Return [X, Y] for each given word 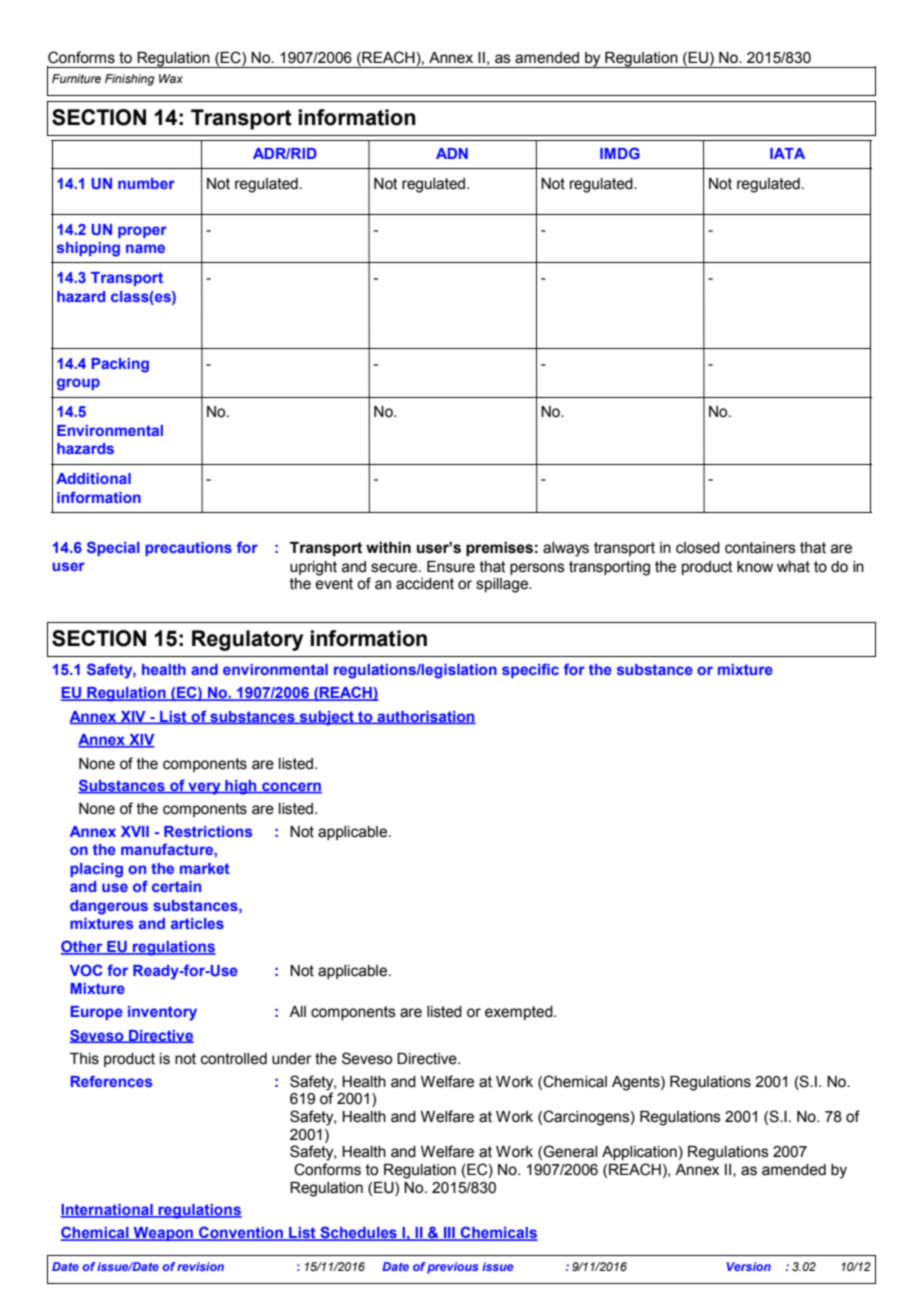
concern [291, 788]
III [449, 1234]
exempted [520, 1013]
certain [176, 886]
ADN [452, 153]
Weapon [163, 1234]
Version [749, 1266]
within [388, 548]
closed [698, 548]
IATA [787, 153]
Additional [93, 478]
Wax [171, 78]
